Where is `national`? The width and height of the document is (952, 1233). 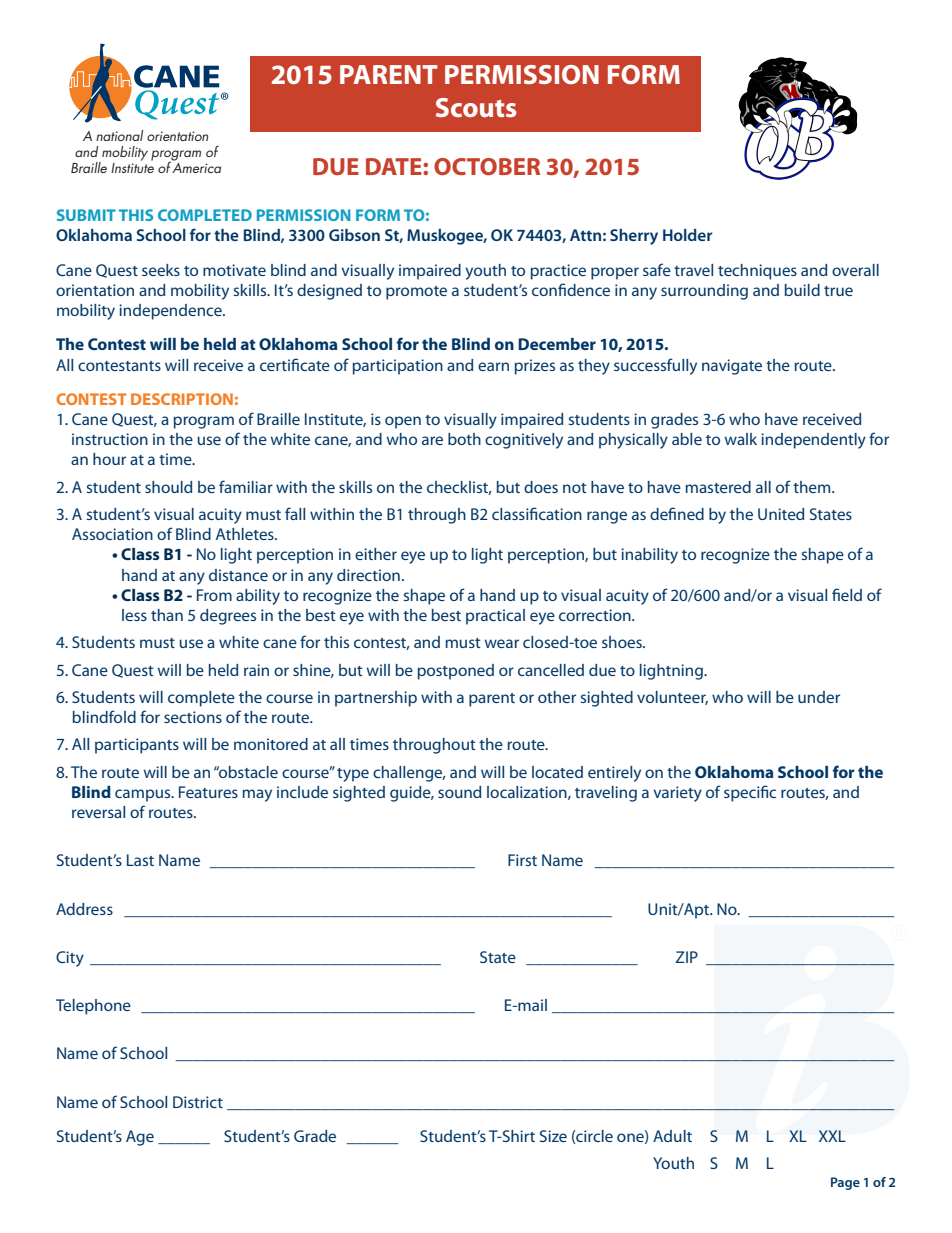
national is located at coordinates (119, 135).
